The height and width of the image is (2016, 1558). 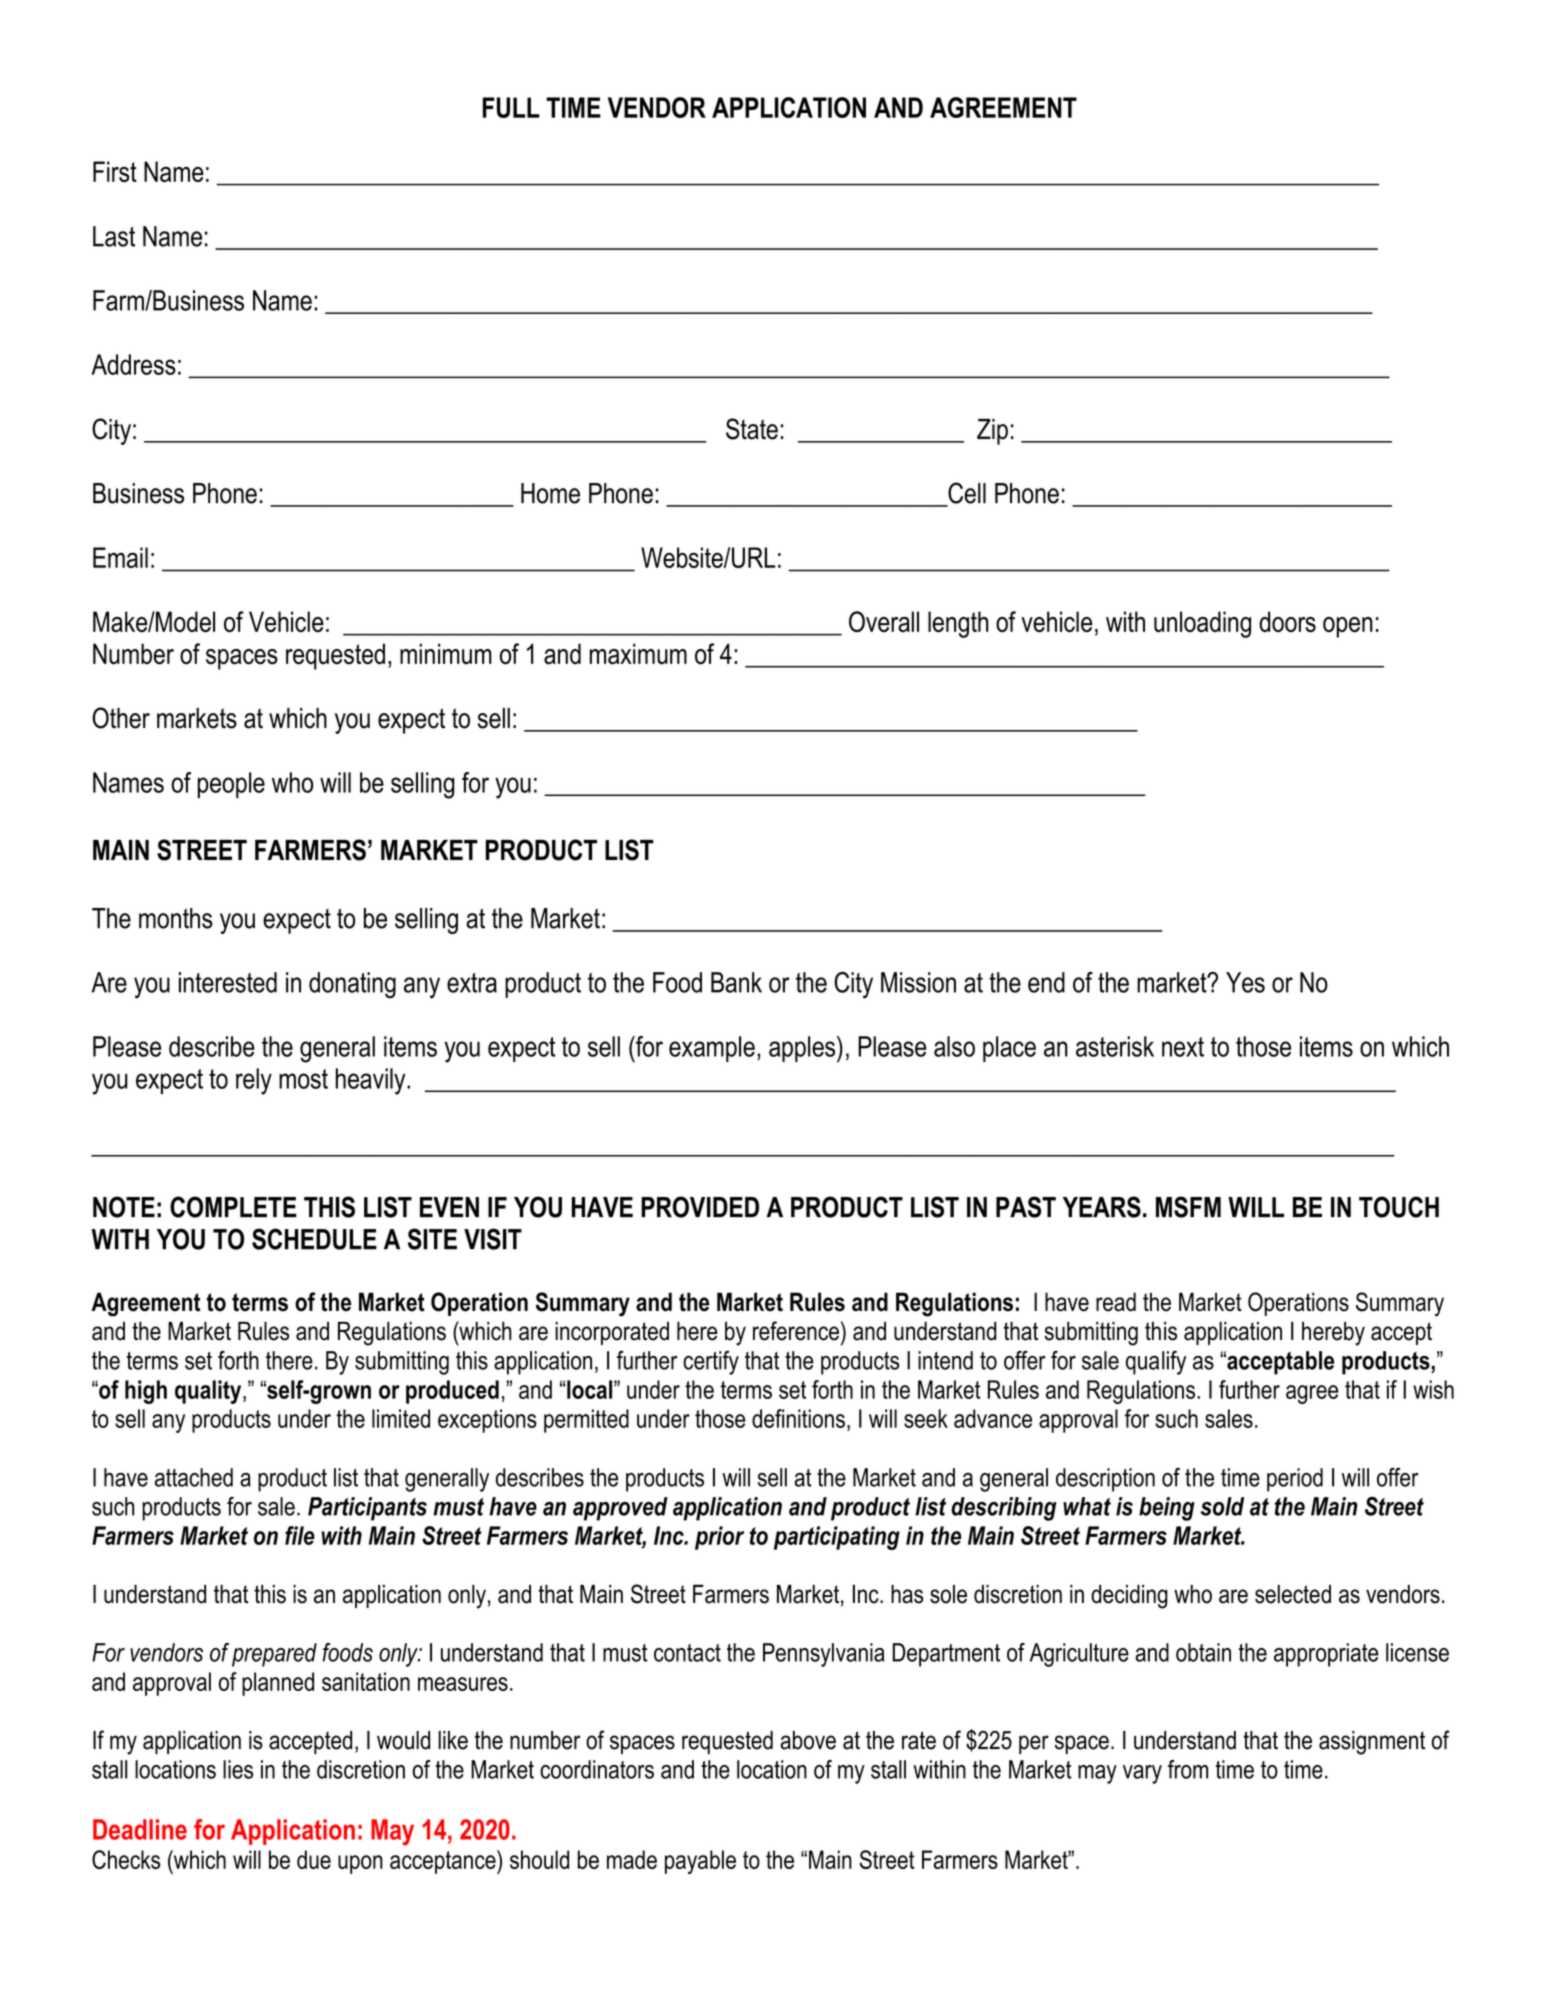 I want to click on SCHEDULE, so click(x=314, y=1239).
